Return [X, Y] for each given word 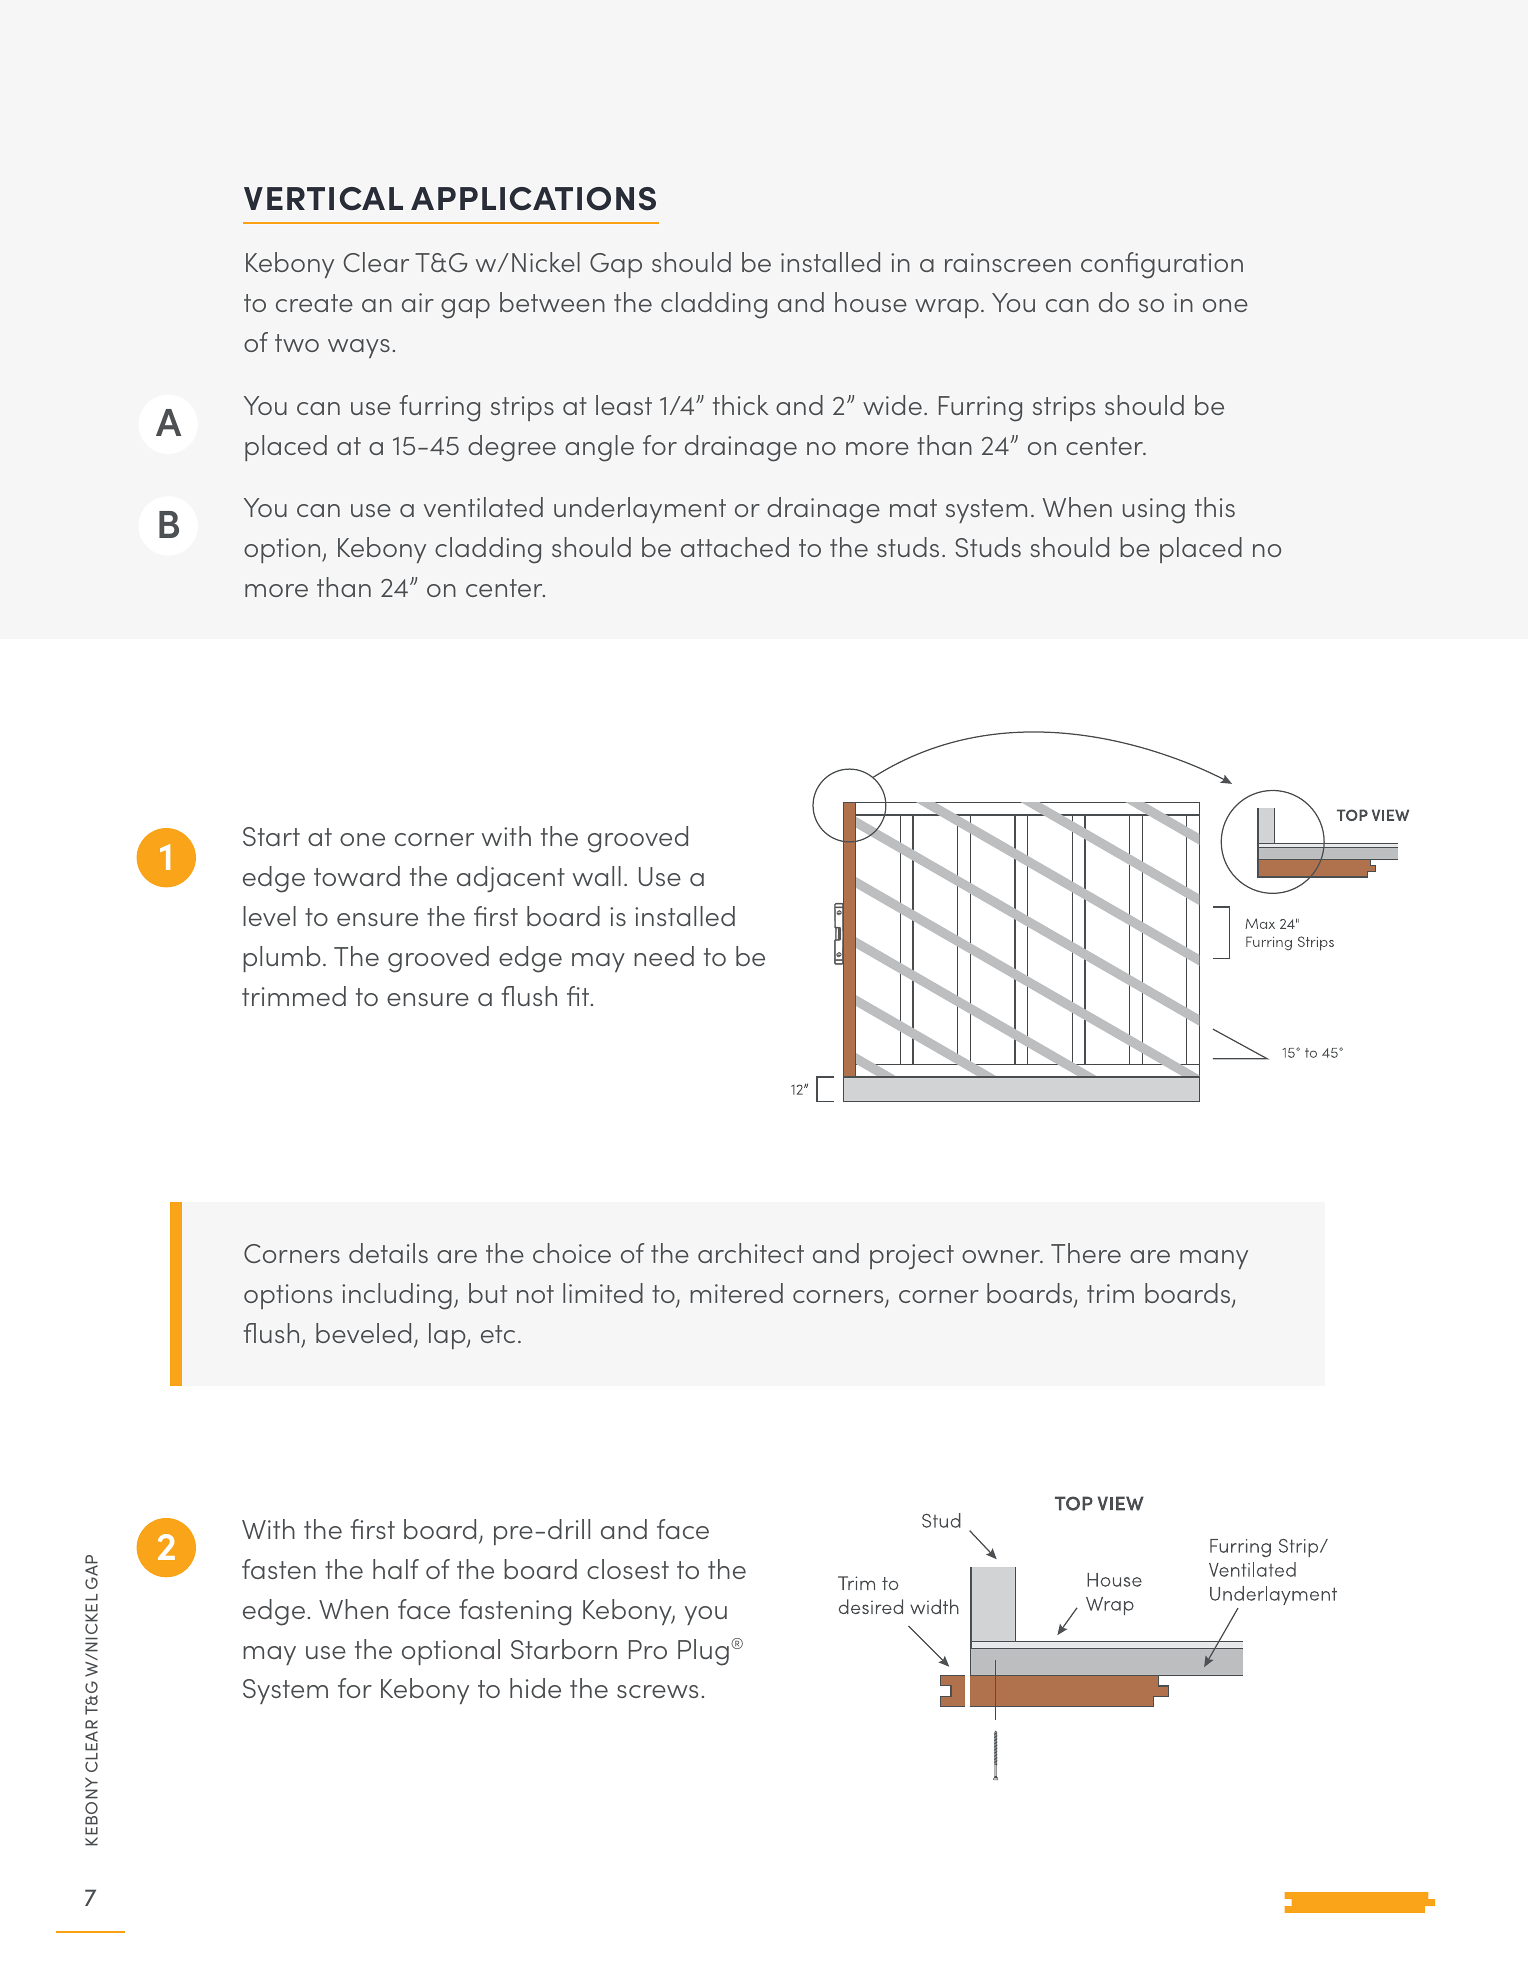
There [1086, 1253]
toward [357, 876]
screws [657, 1691]
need [664, 956]
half [396, 1569]
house [871, 302]
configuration [1162, 265]
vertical [323, 198]
